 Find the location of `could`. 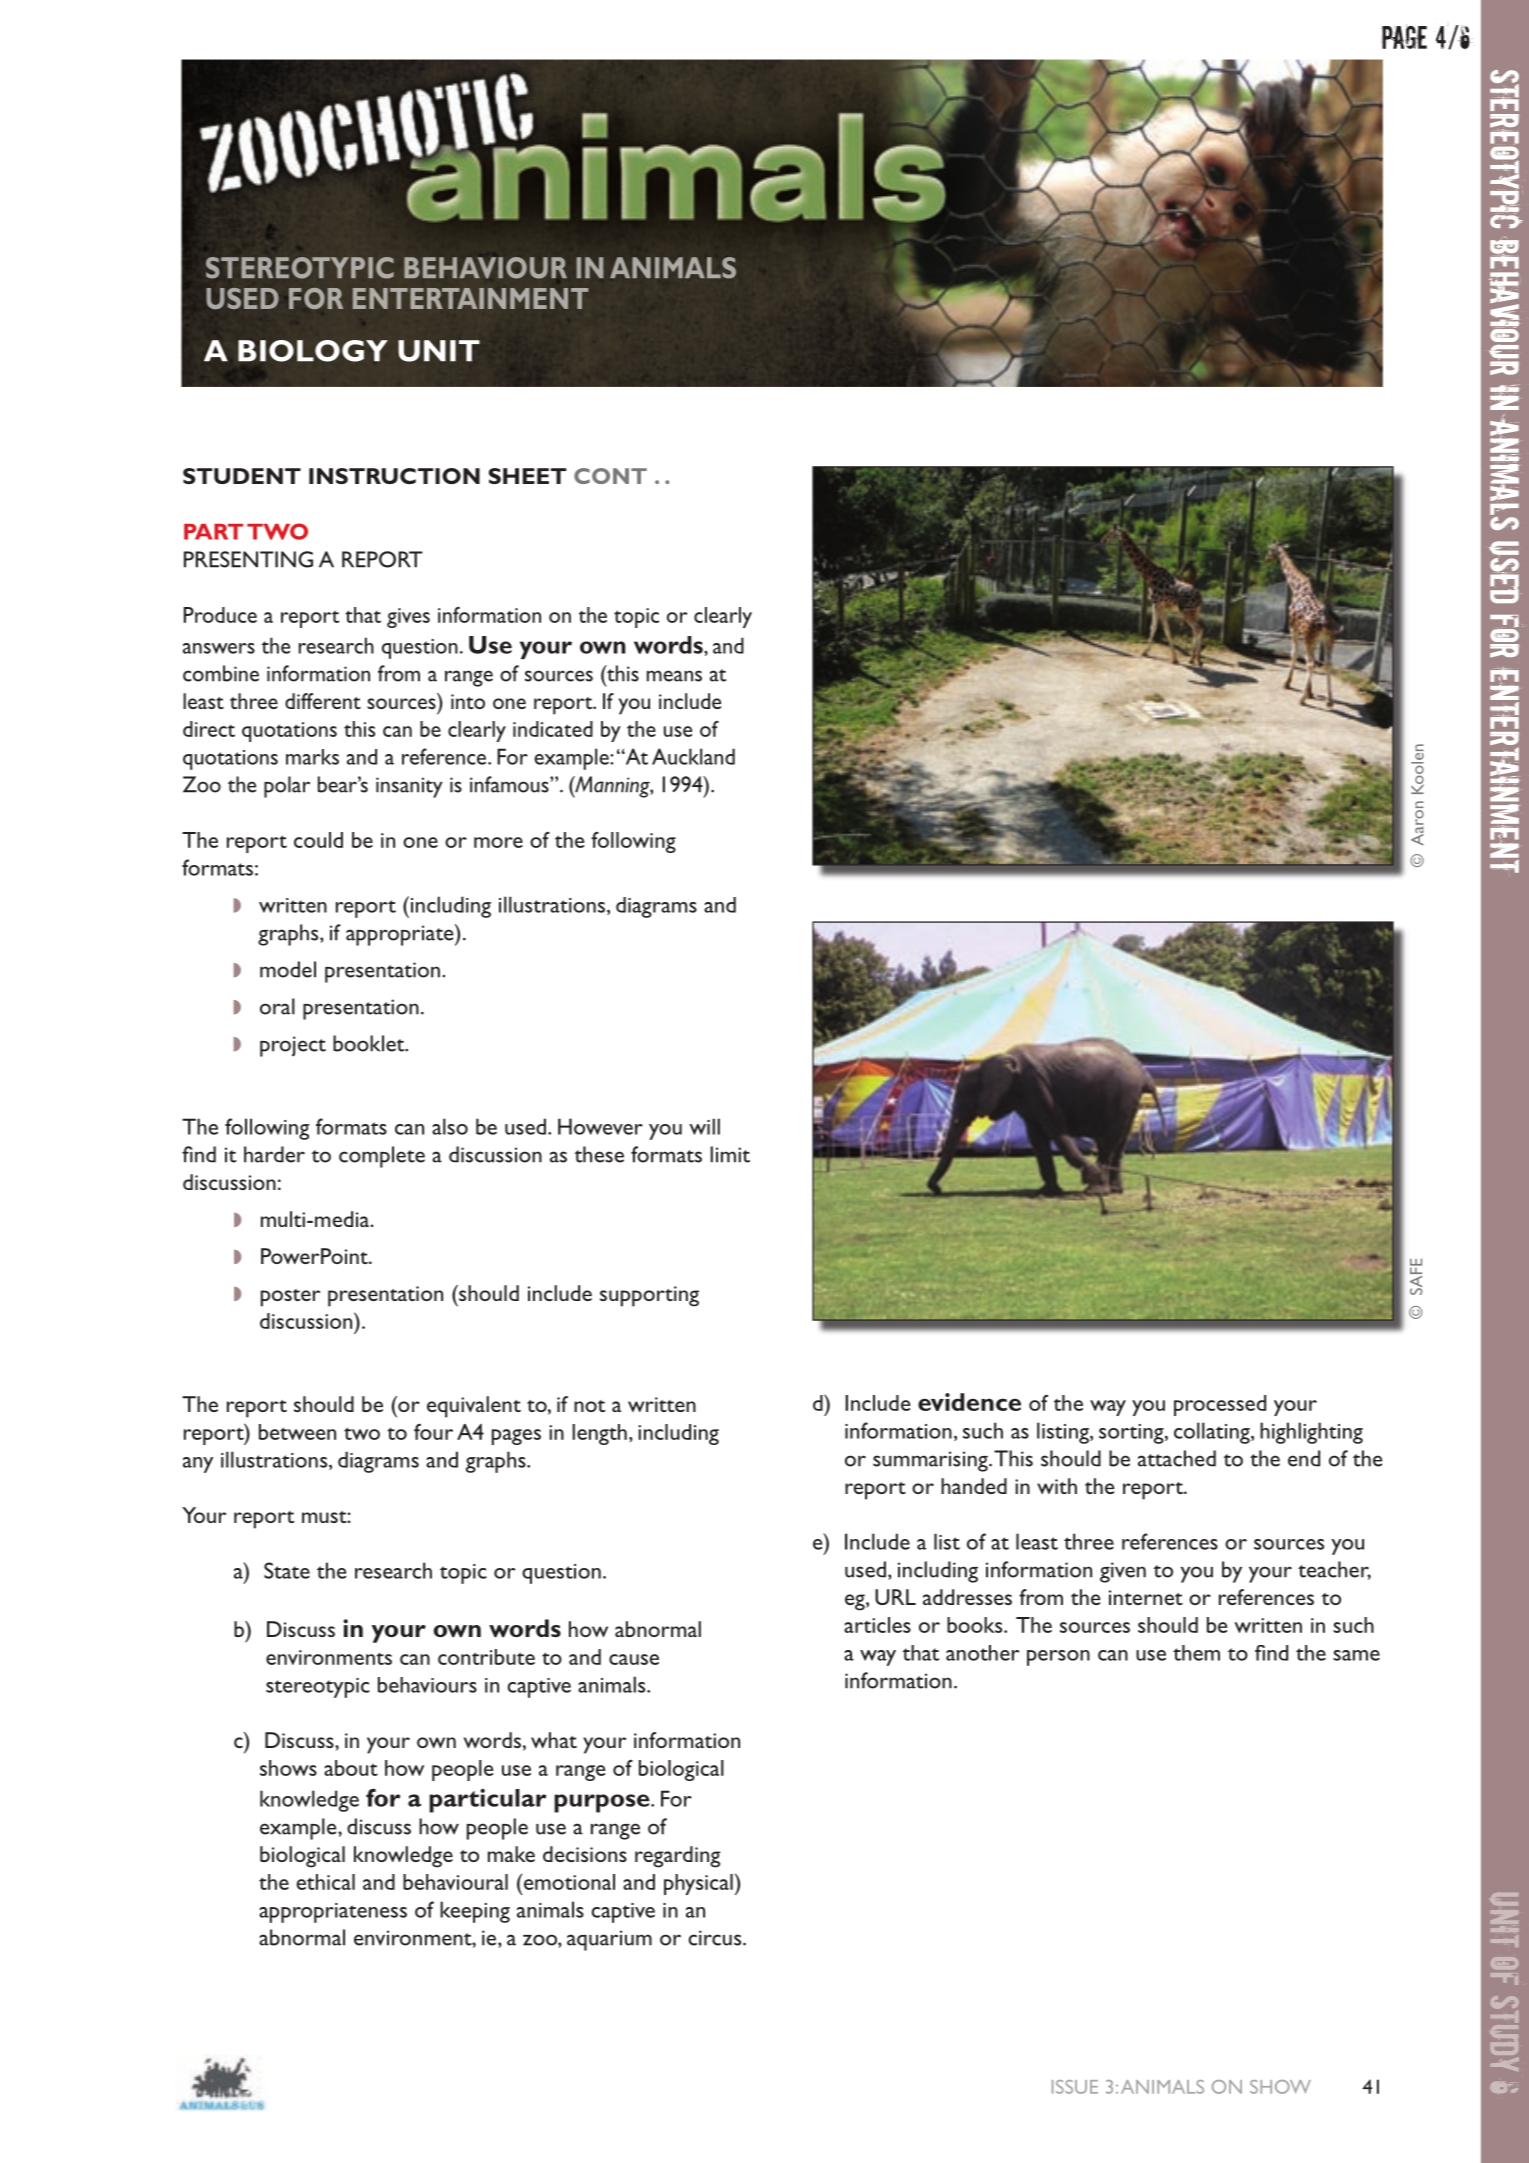

could is located at coordinates (318, 840).
